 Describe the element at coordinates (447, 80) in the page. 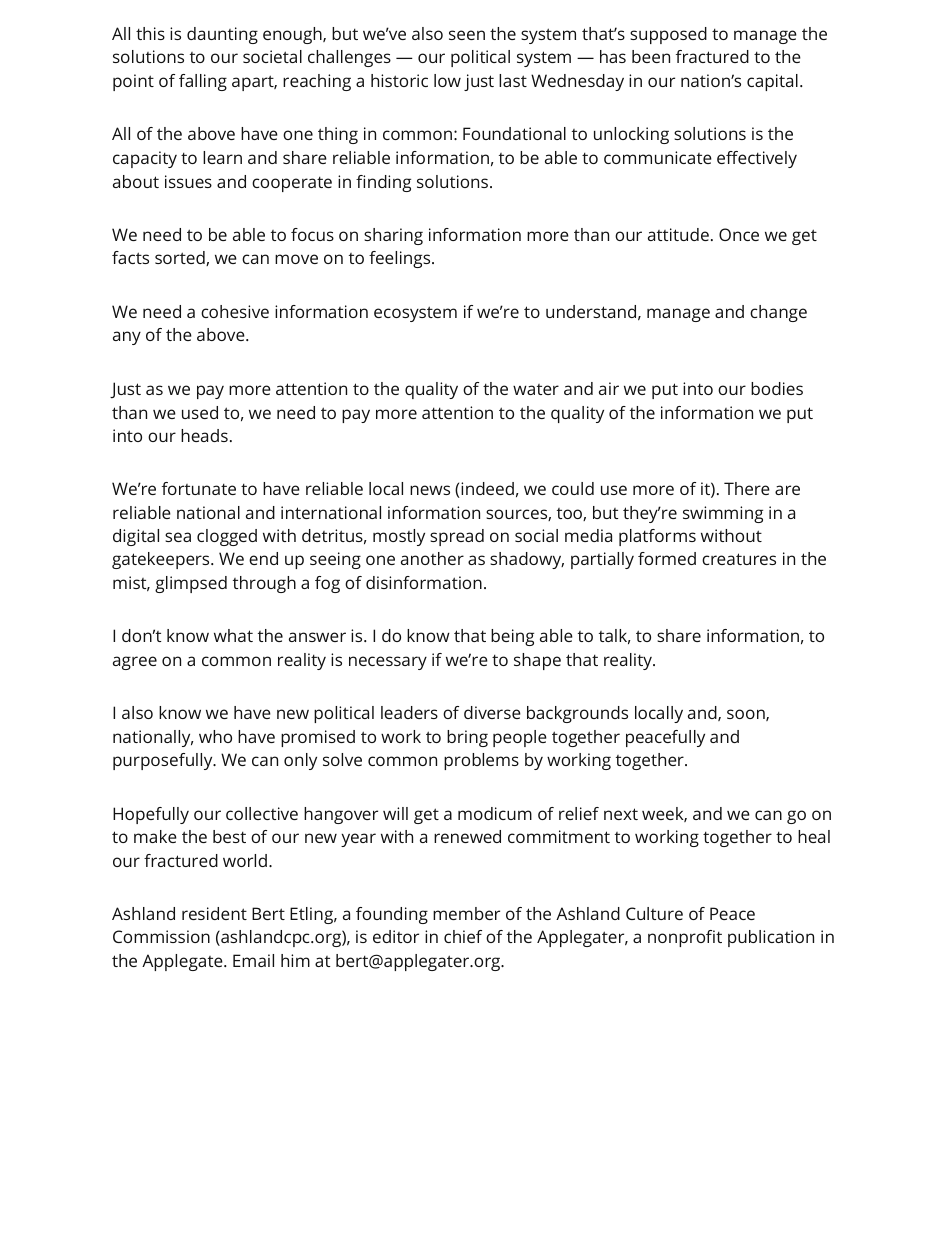

I see `low` at that location.
